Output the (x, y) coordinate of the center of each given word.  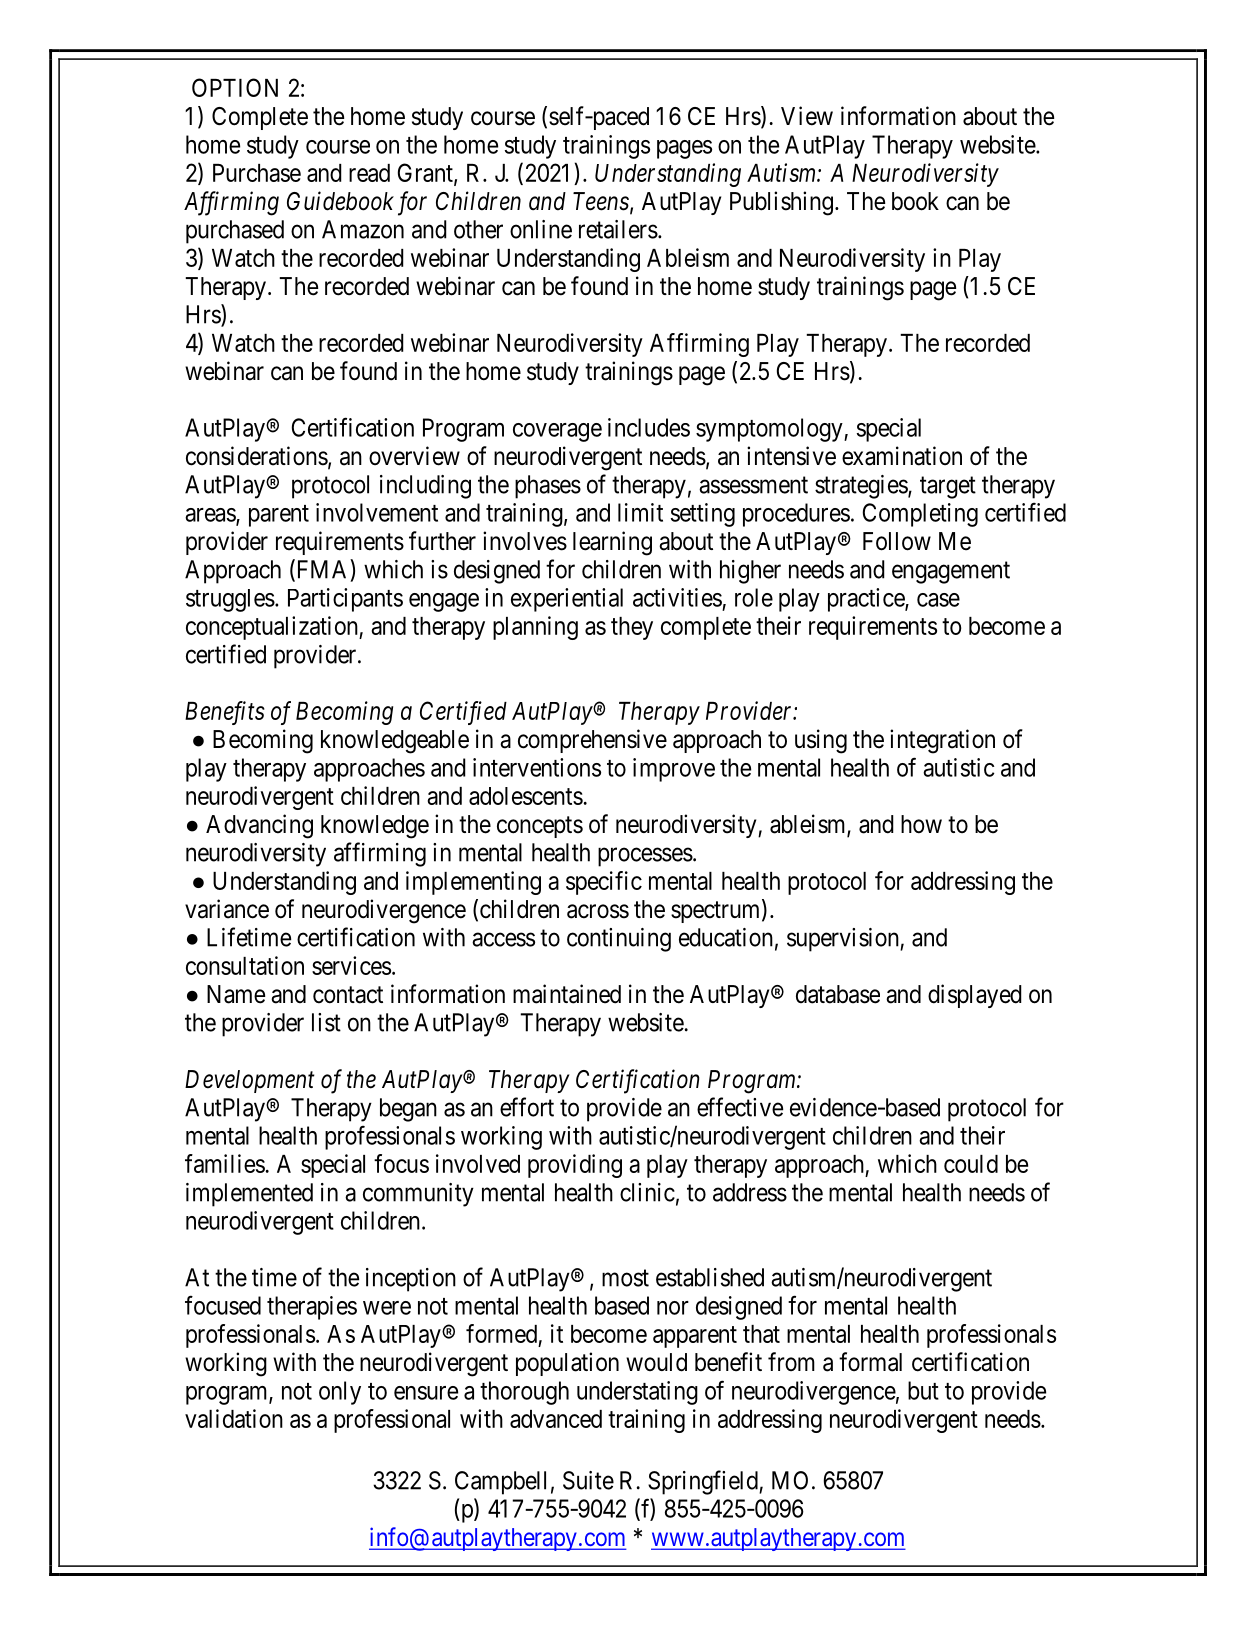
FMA (322, 570)
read (369, 173)
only (340, 1393)
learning (612, 543)
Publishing (781, 203)
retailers (618, 229)
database (838, 994)
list (326, 1022)
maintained (567, 994)
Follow (897, 541)
